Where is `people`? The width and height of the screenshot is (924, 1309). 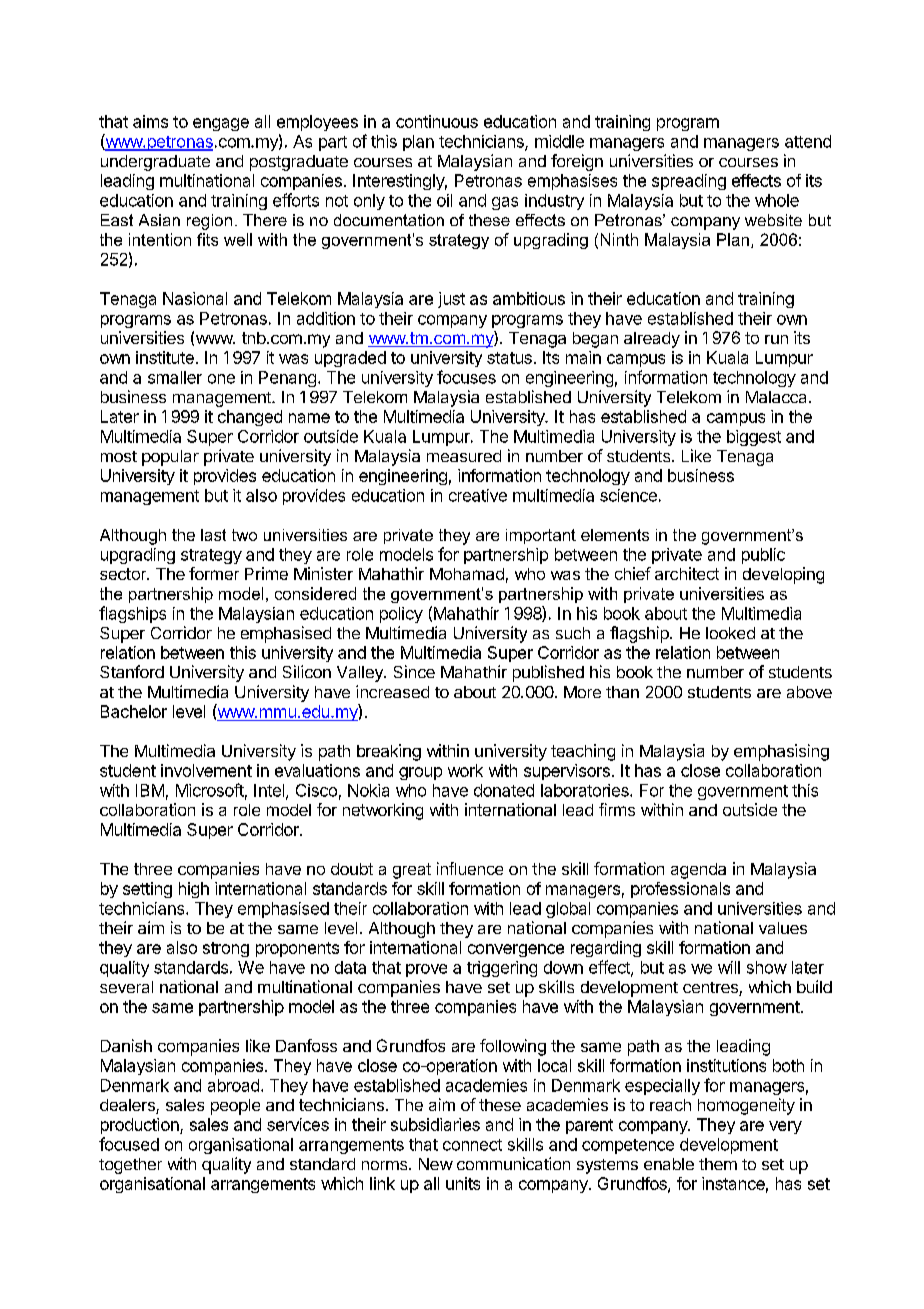 people is located at coordinates (235, 1107).
